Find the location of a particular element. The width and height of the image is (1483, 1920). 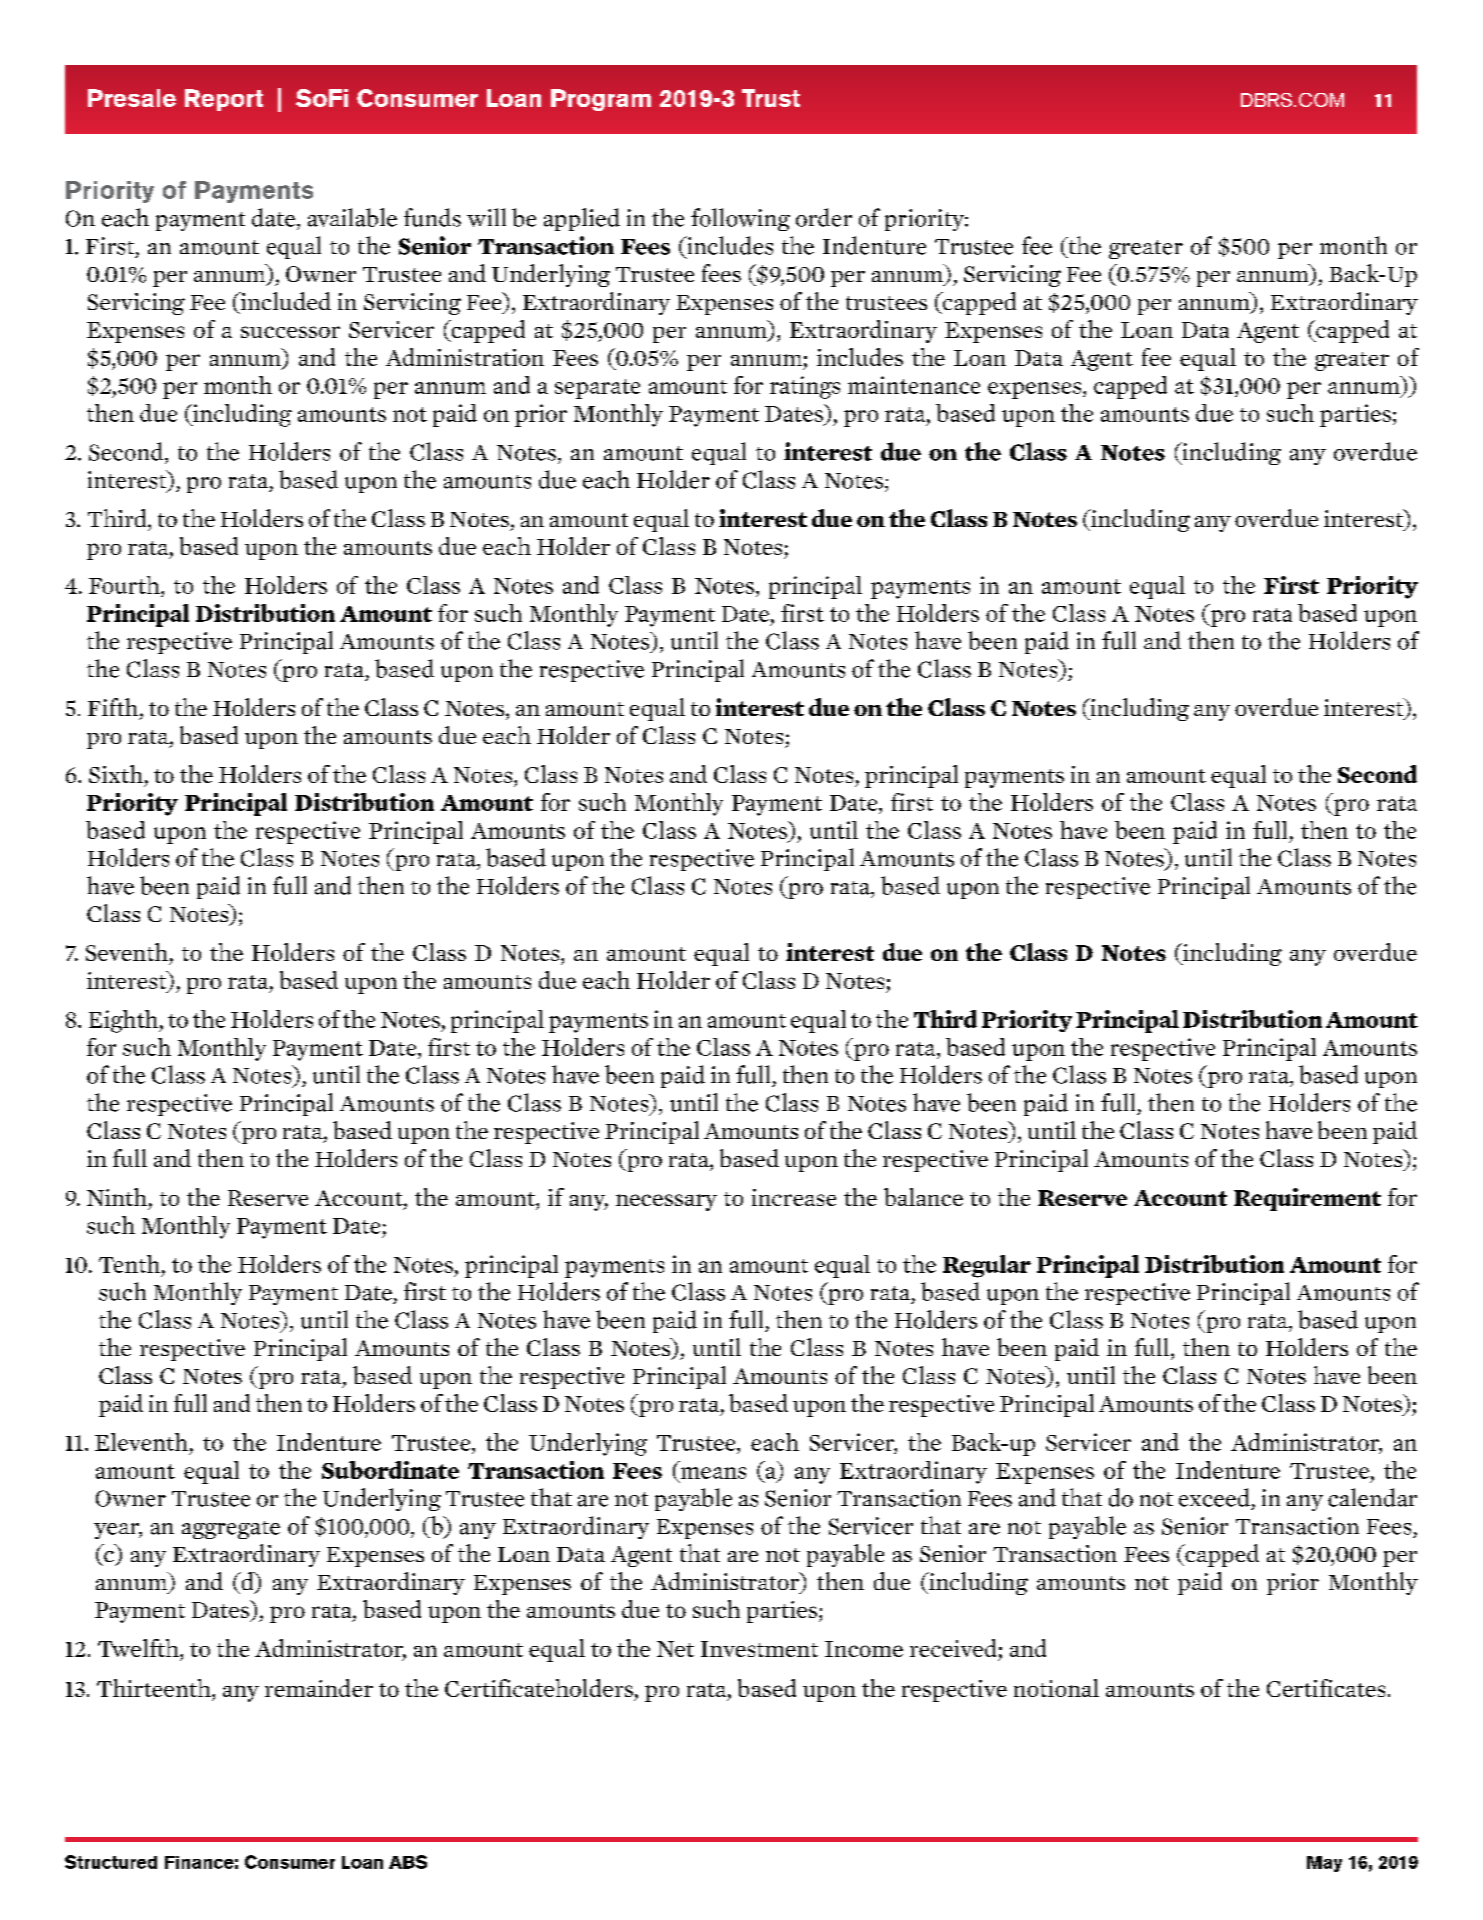

necessary is located at coordinates (666, 1202).
